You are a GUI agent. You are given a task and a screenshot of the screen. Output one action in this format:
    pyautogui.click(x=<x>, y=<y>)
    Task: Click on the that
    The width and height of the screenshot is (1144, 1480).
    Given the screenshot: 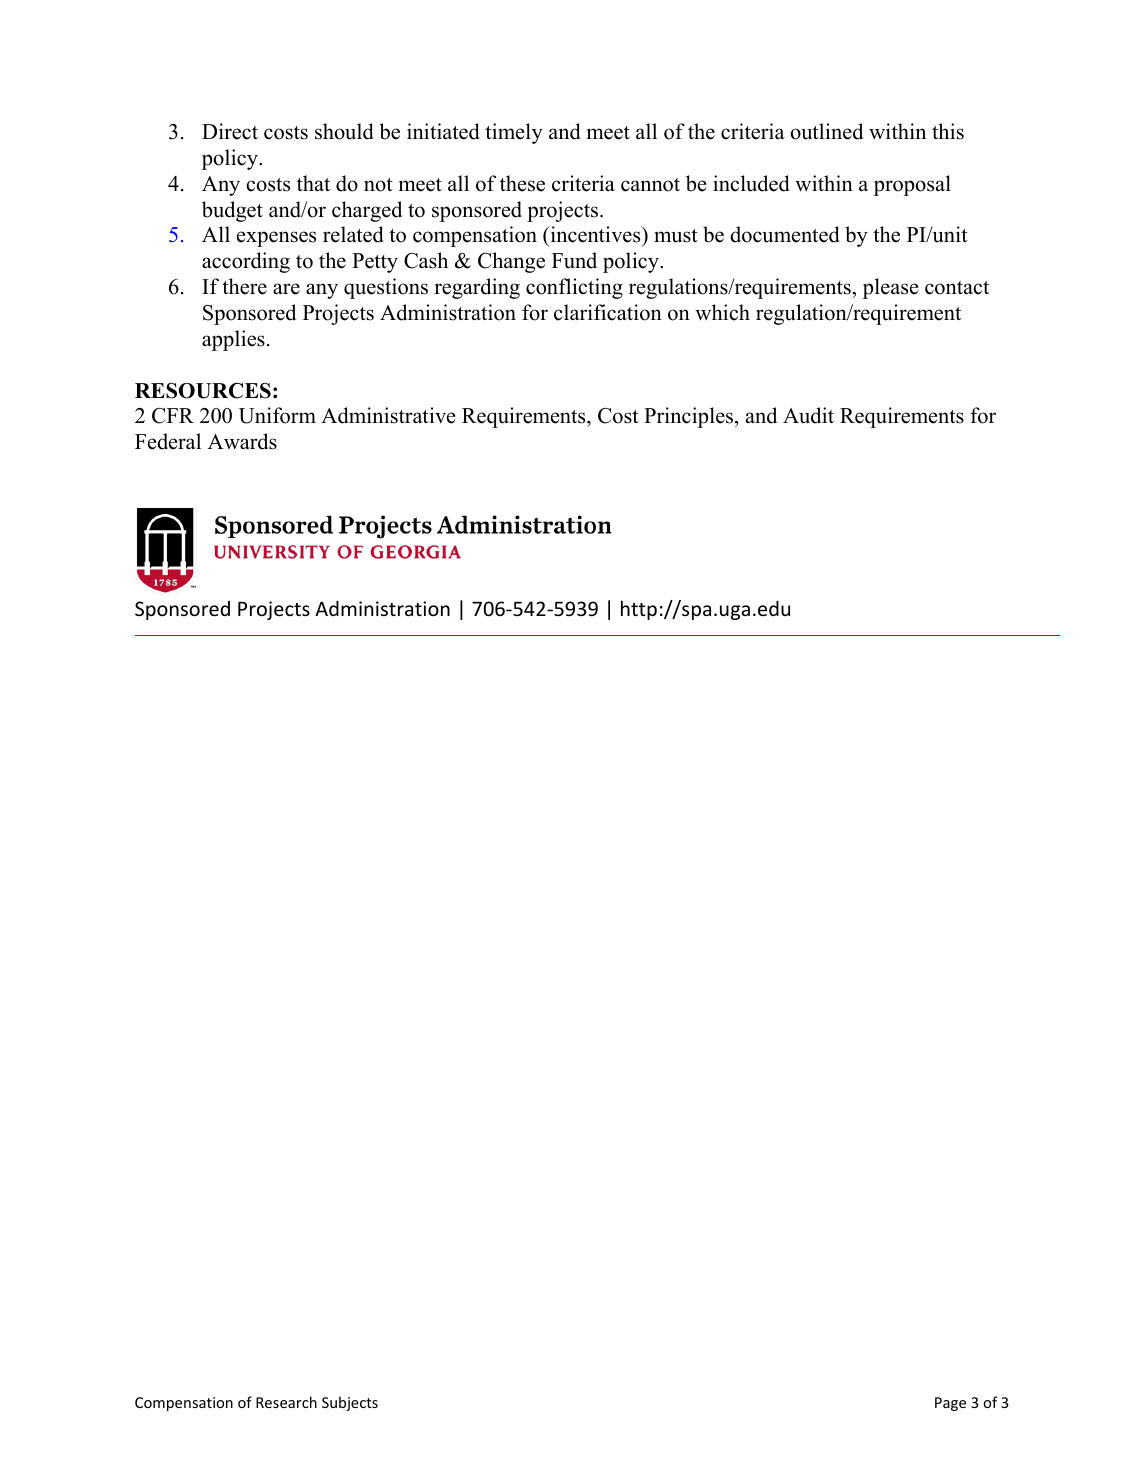 What is the action you would take?
    pyautogui.click(x=313, y=183)
